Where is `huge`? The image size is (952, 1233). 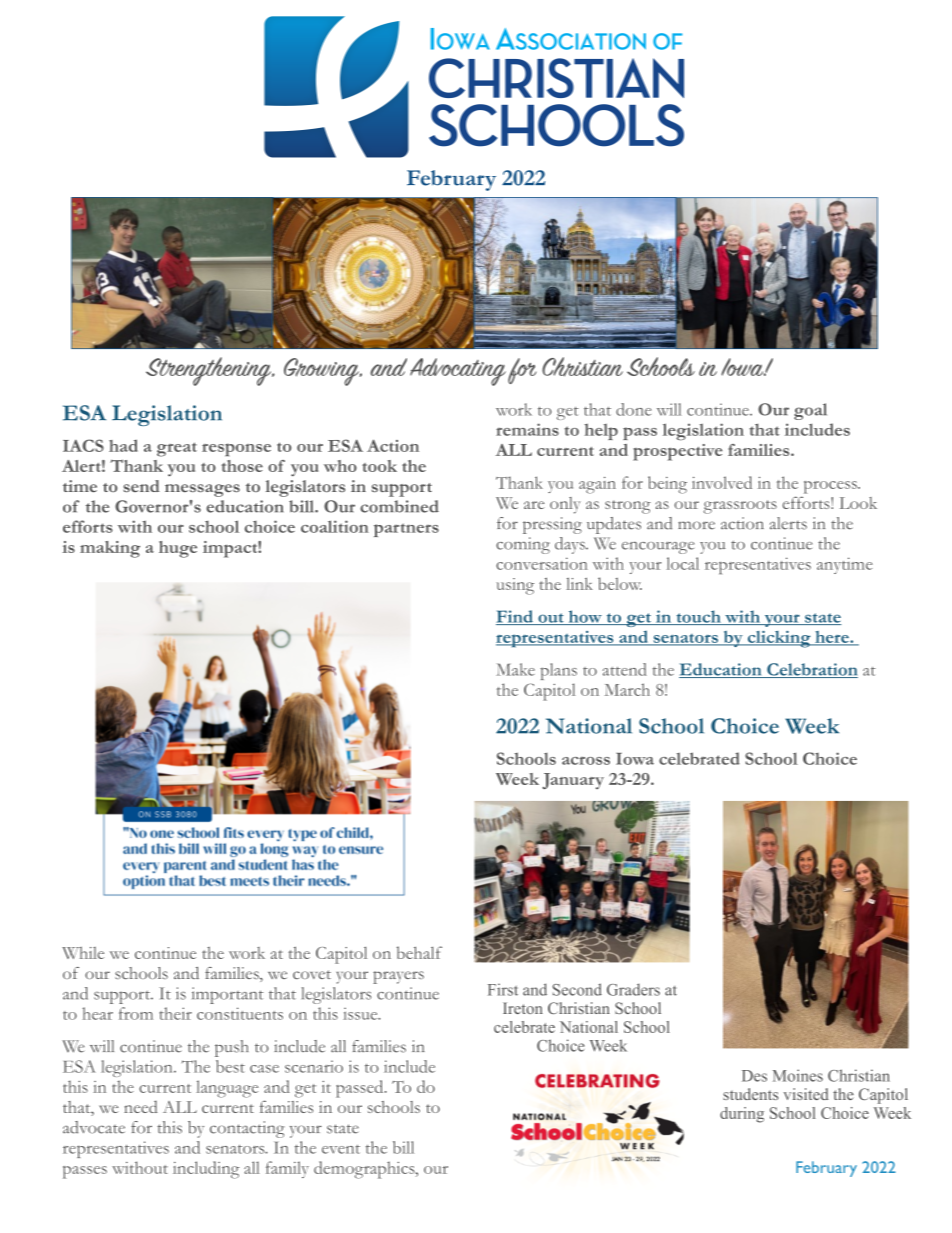
huge is located at coordinates (178, 549).
